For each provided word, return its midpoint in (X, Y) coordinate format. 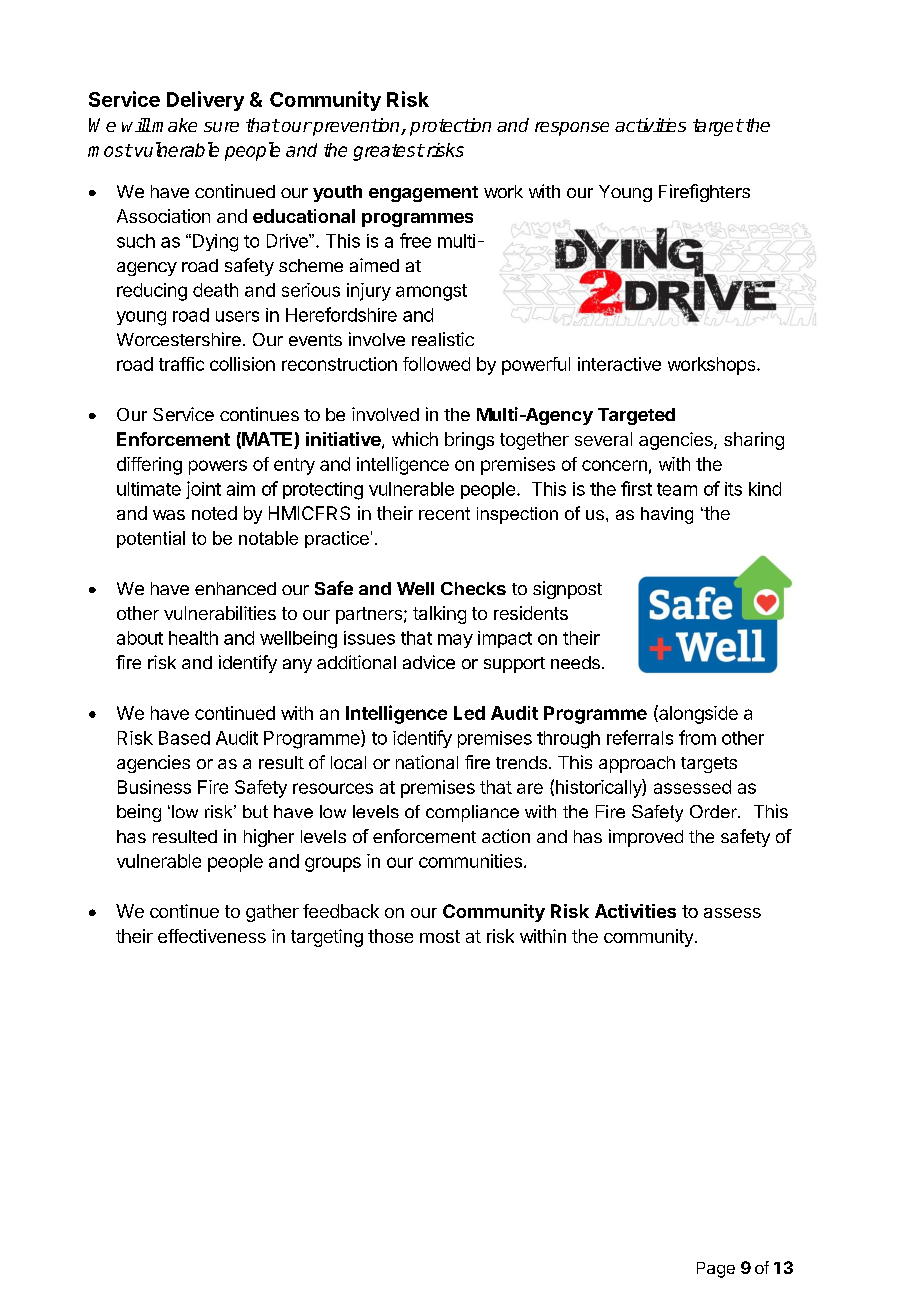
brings (469, 441)
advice (429, 662)
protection (450, 127)
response (572, 129)
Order (714, 811)
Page (716, 1270)
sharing (754, 441)
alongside (697, 714)
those (390, 936)
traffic (181, 364)
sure (221, 127)
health (193, 638)
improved (646, 838)
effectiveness (212, 936)
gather (272, 913)
